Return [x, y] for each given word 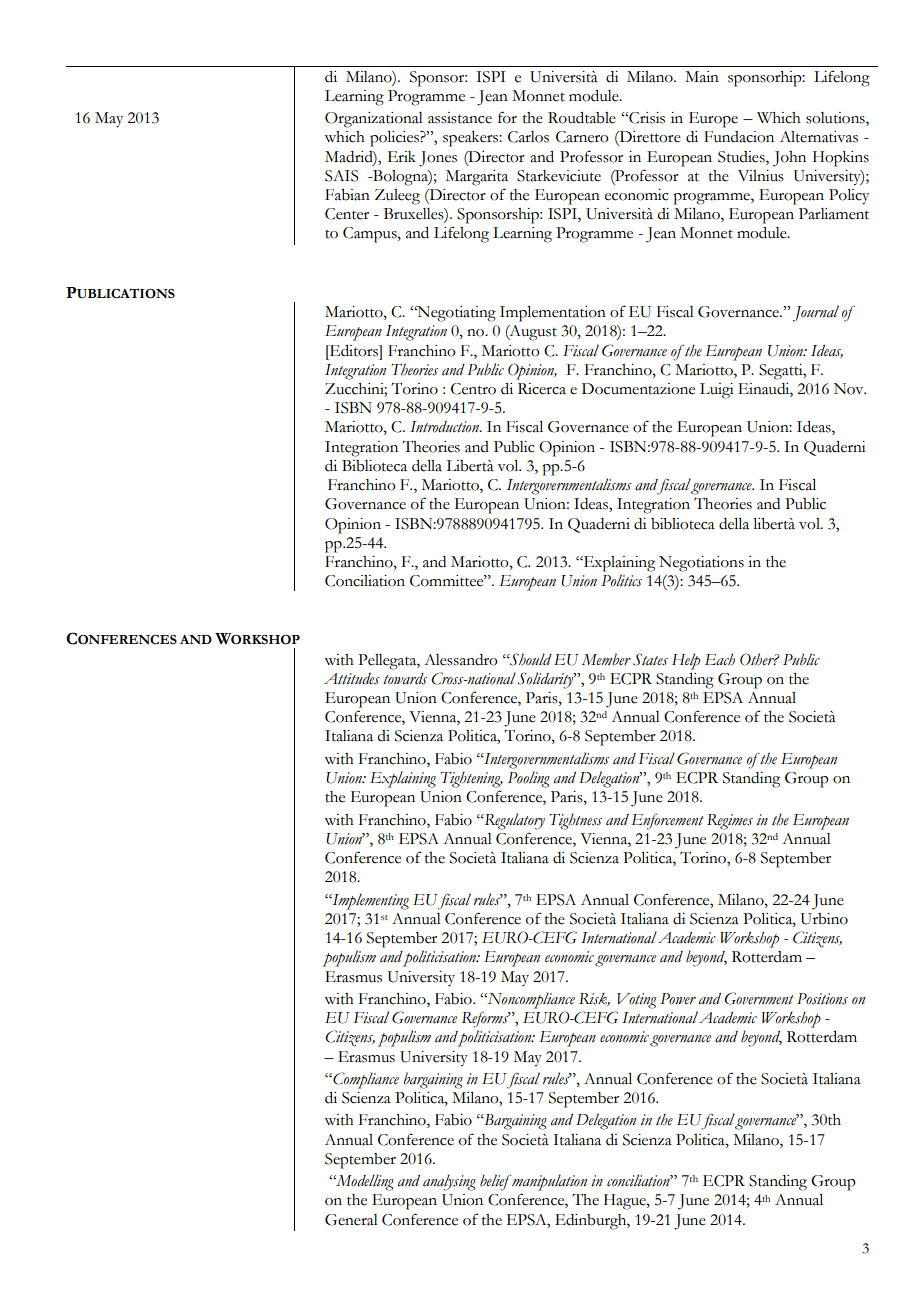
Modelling [364, 1182]
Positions [822, 999]
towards [405, 679]
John [789, 159]
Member [606, 659]
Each [720, 659]
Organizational [374, 120]
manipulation [548, 1182]
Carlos [528, 137]
